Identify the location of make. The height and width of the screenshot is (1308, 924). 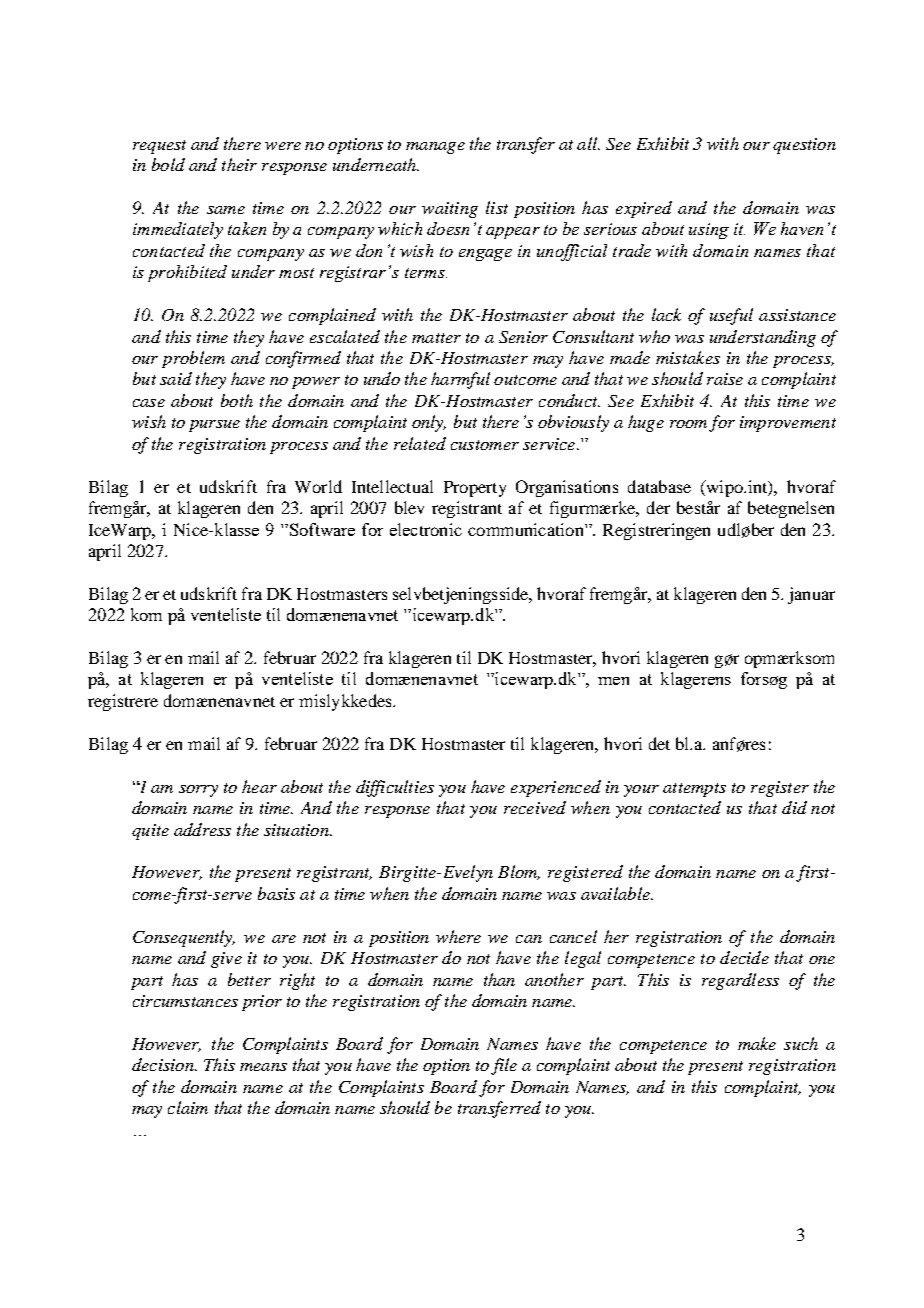
(757, 1043).
